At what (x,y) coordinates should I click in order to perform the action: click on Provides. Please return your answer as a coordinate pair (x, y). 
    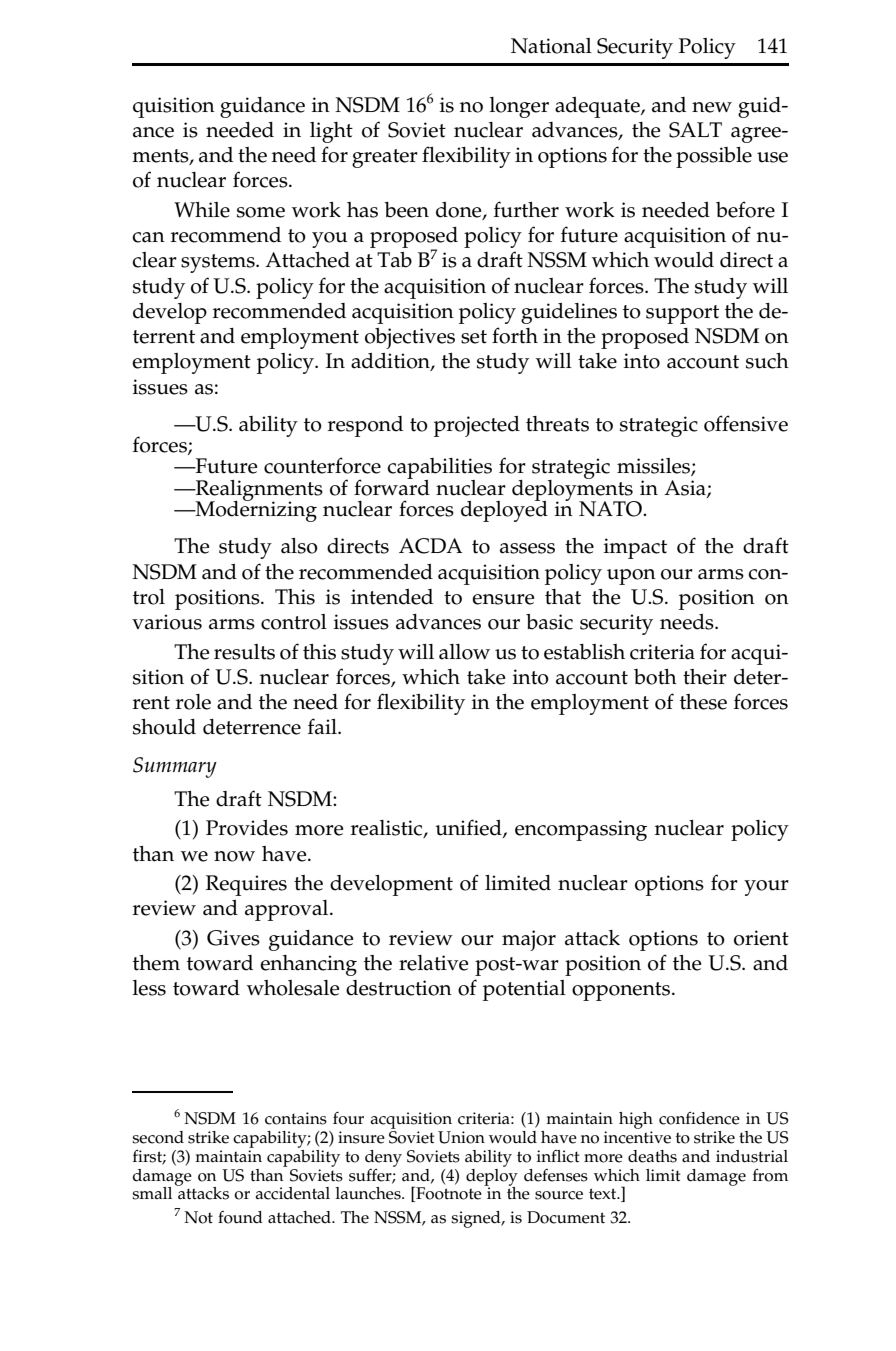
    Looking at the image, I should click on (247, 828).
